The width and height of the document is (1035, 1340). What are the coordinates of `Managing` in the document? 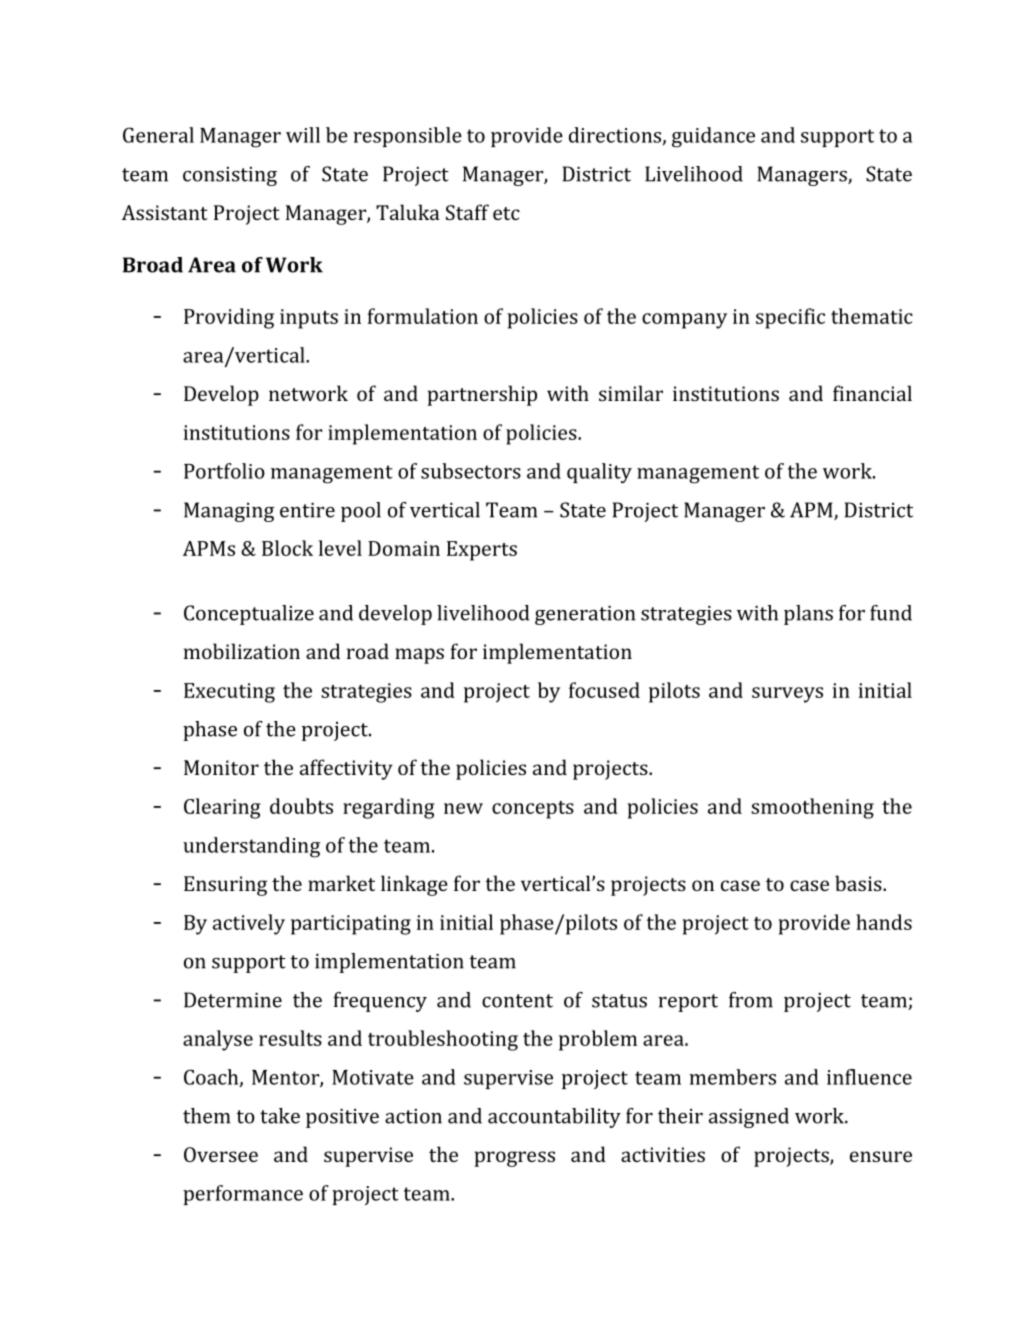 It's located at (229, 512).
